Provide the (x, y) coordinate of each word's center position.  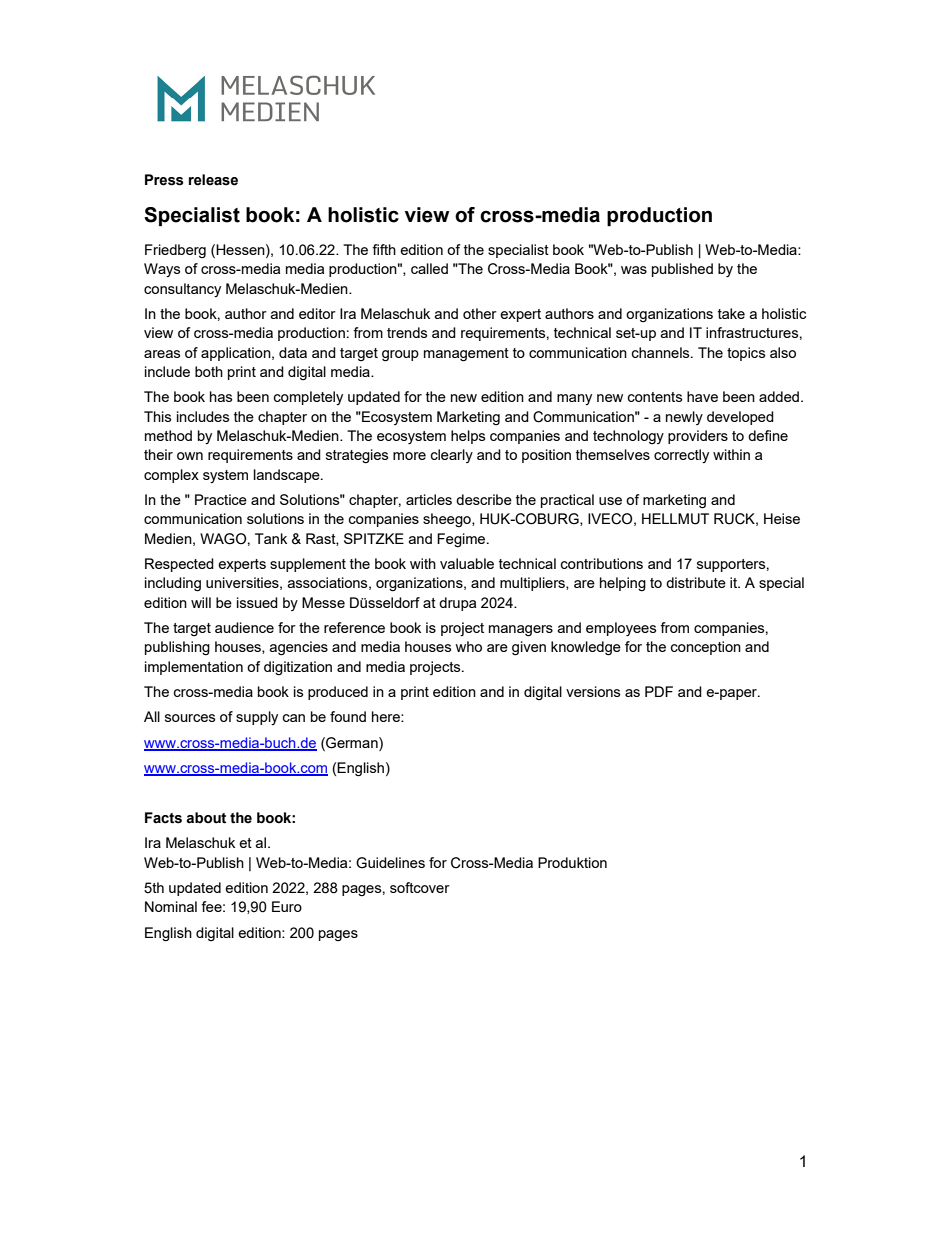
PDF (659, 691)
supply (257, 718)
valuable (467, 563)
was (634, 270)
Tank (271, 538)
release (213, 180)
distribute (696, 582)
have (702, 396)
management (466, 355)
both (209, 371)
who (468, 646)
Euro (287, 906)
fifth (384, 249)
